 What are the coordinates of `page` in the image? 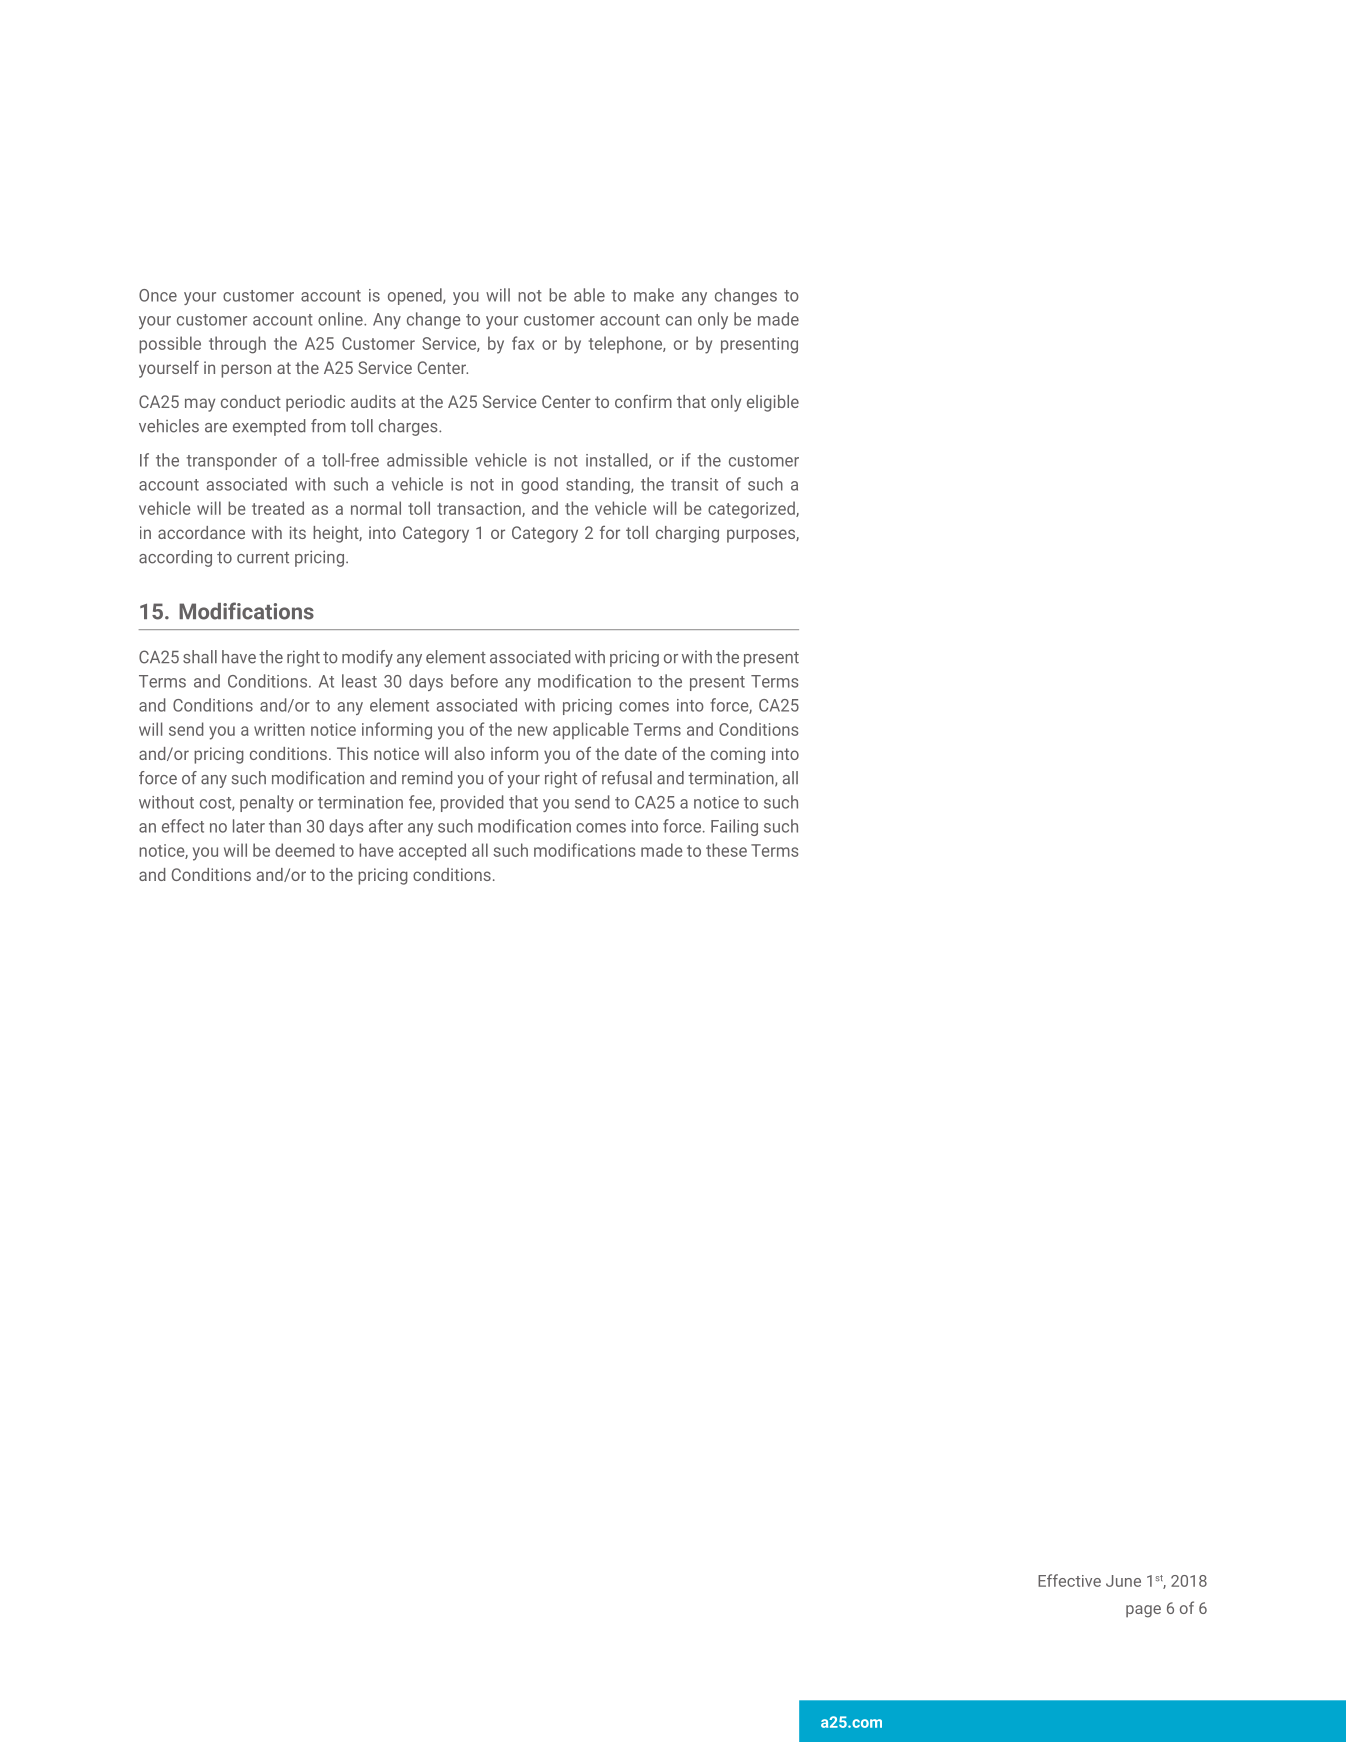 It's located at (1143, 1611).
